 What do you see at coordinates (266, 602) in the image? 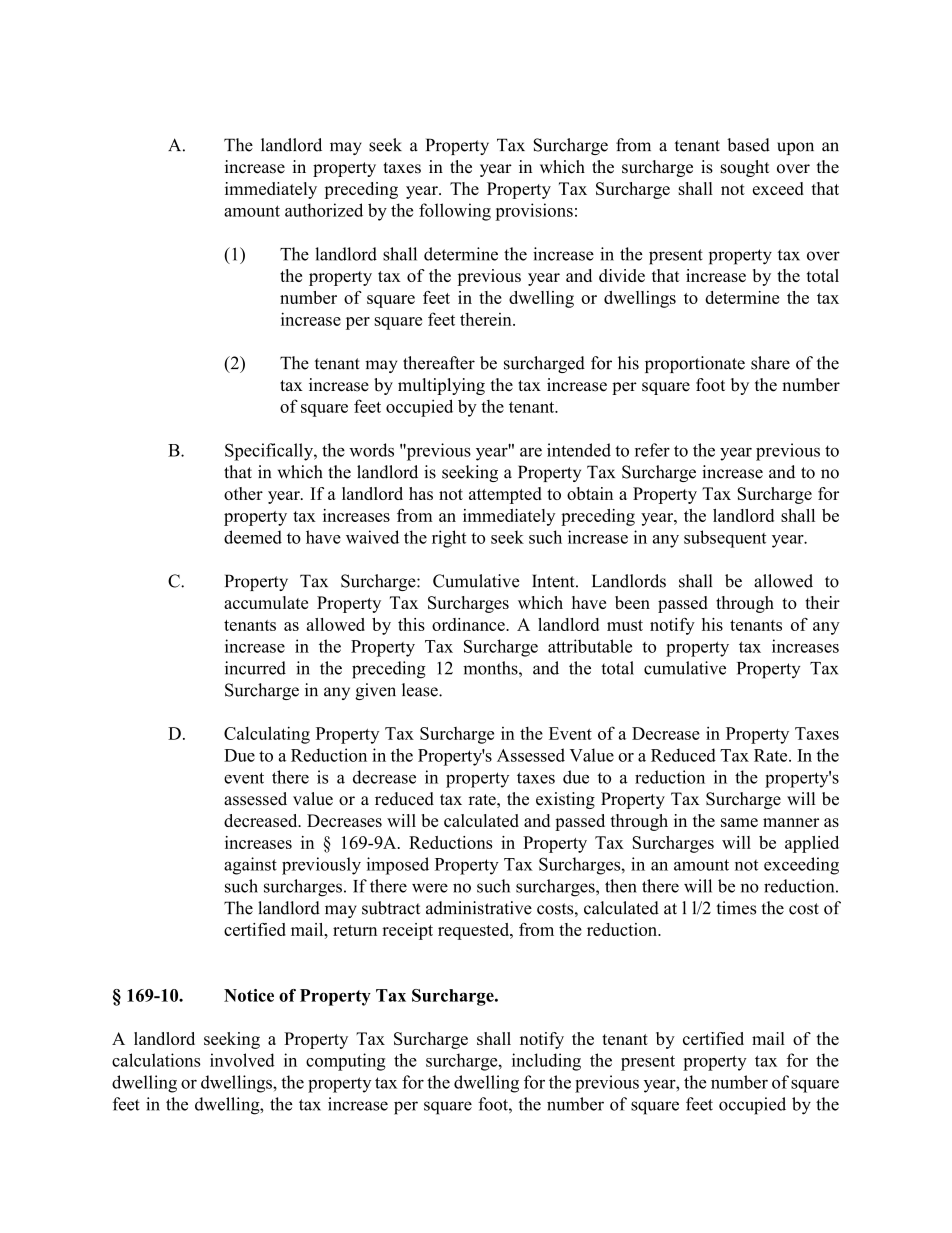
I see `accumulate` at bounding box center [266, 602].
